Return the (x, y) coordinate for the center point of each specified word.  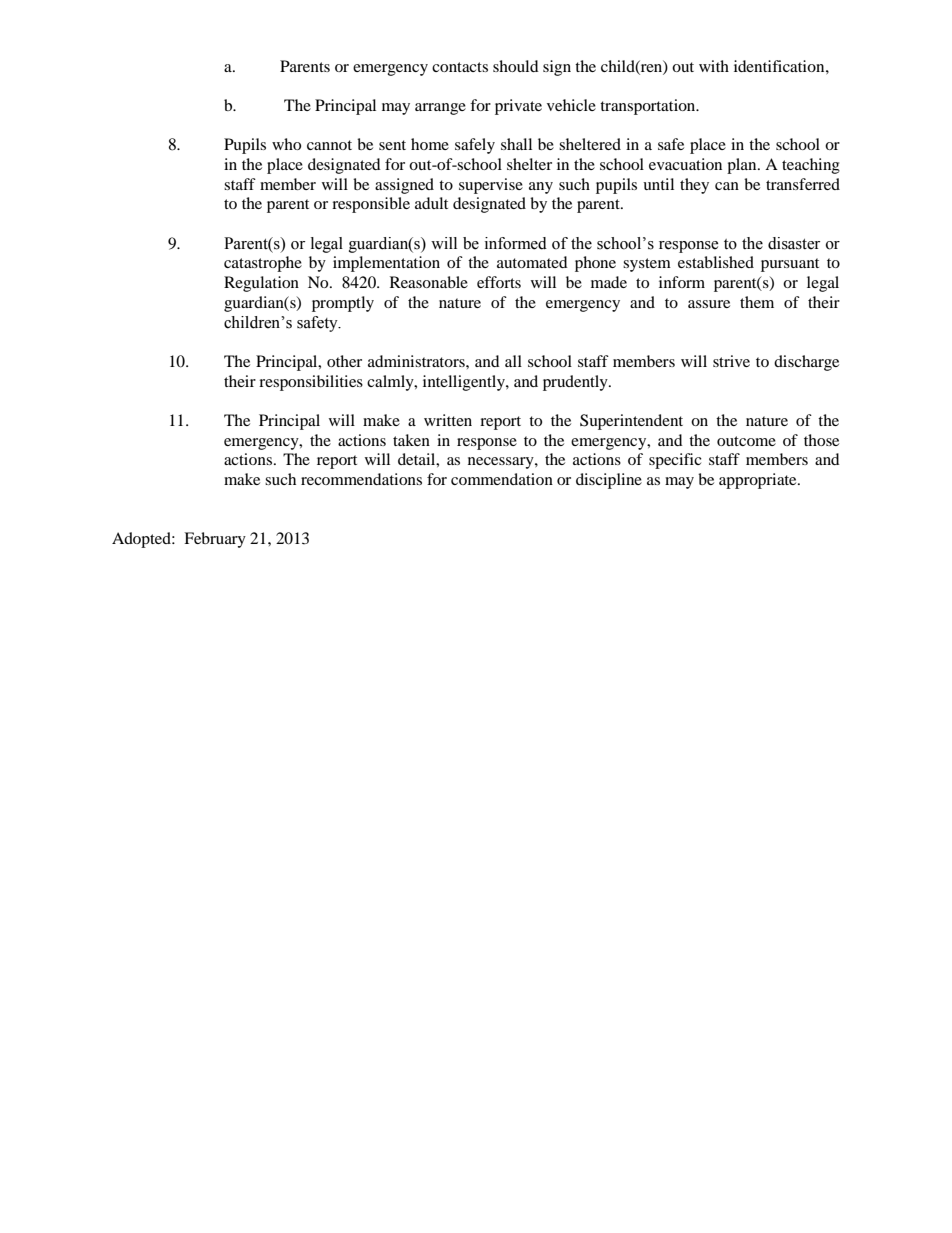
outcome (746, 441)
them (757, 302)
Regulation (261, 284)
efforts (499, 282)
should (516, 66)
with (714, 66)
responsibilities (311, 383)
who (286, 144)
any (541, 188)
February (215, 540)
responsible (371, 205)
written (448, 420)
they (694, 186)
